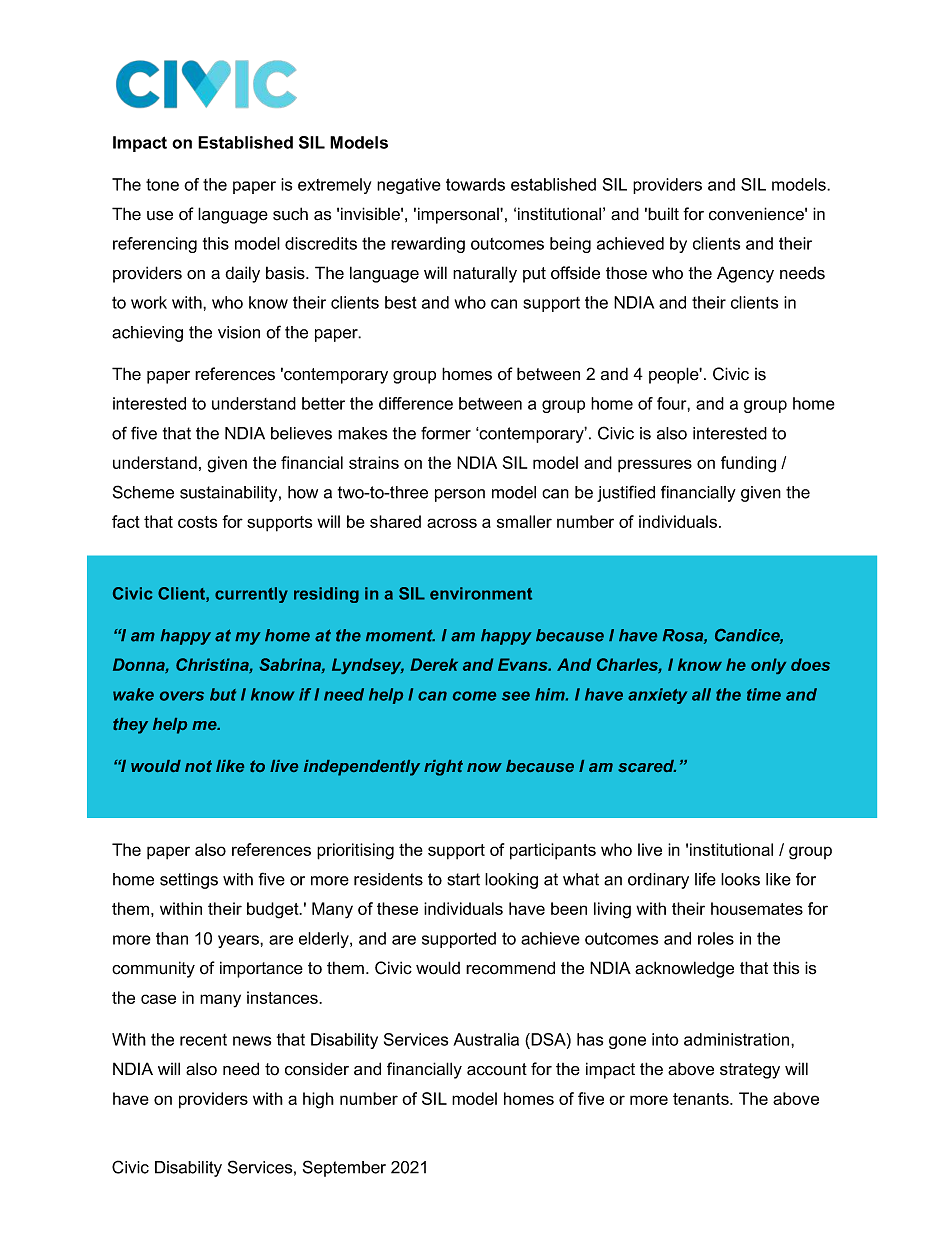 The width and height of the page is (952, 1233). What do you see at coordinates (143, 492) in the page?
I see `Scheme` at bounding box center [143, 492].
